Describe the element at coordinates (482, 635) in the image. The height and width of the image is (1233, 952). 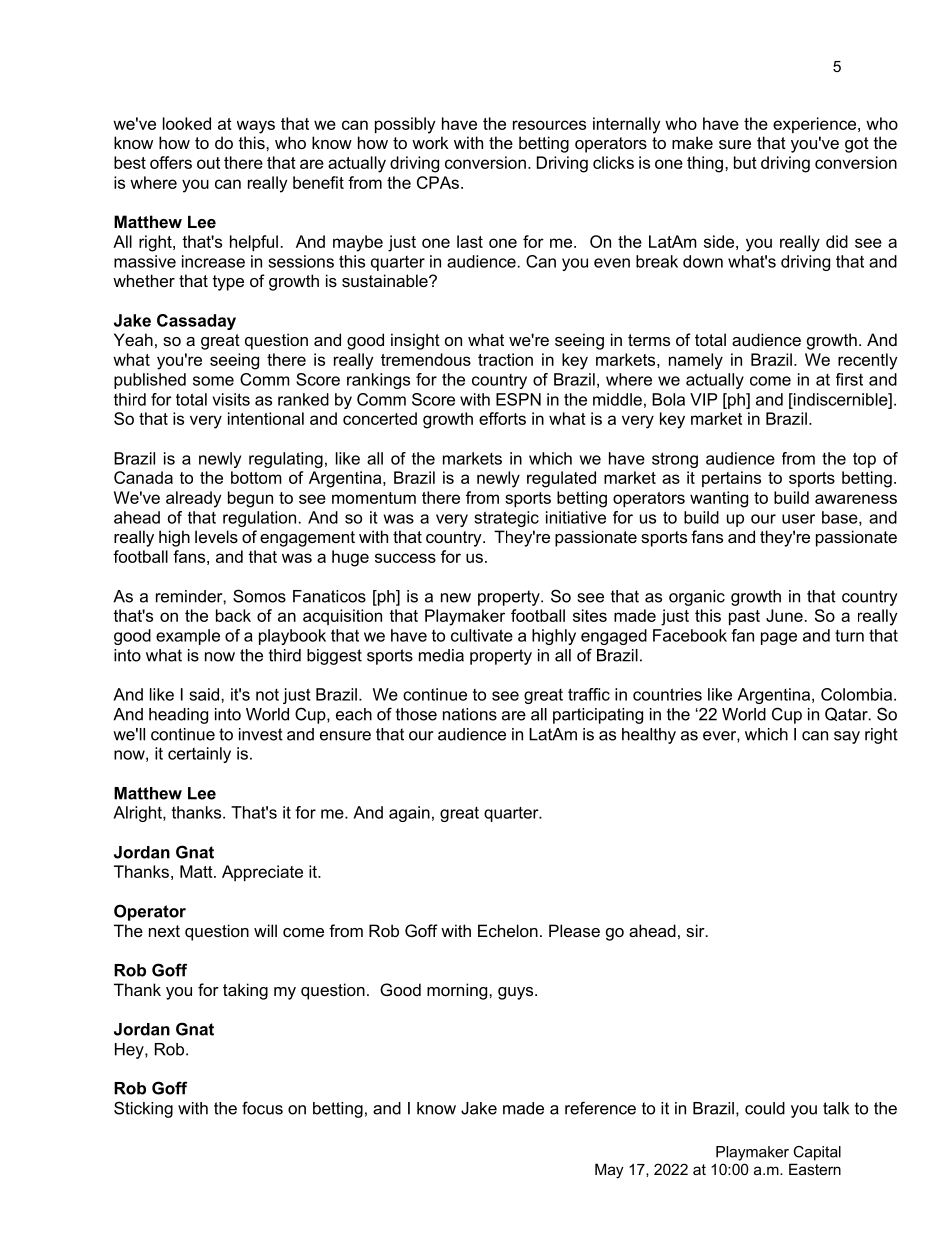
I see `cultivate` at that location.
